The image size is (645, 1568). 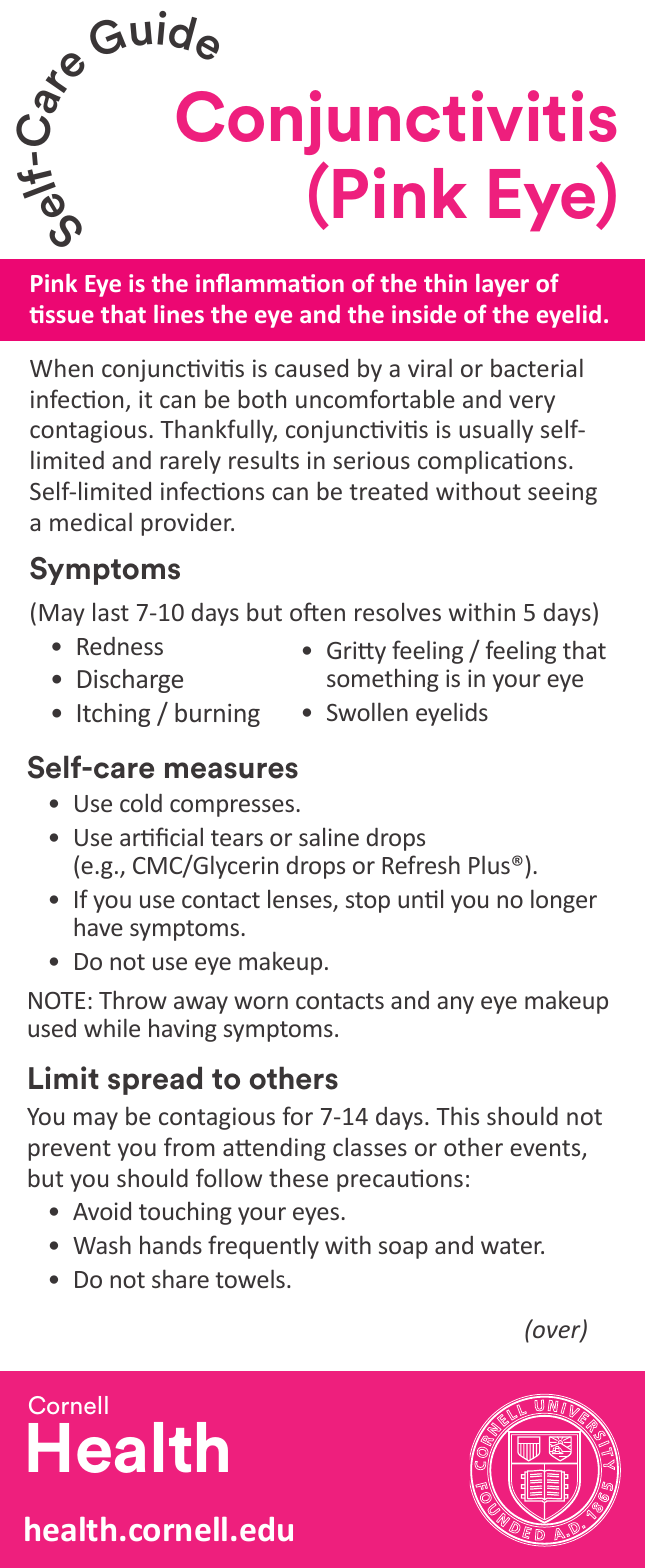 I want to click on resolves, so click(x=398, y=611).
